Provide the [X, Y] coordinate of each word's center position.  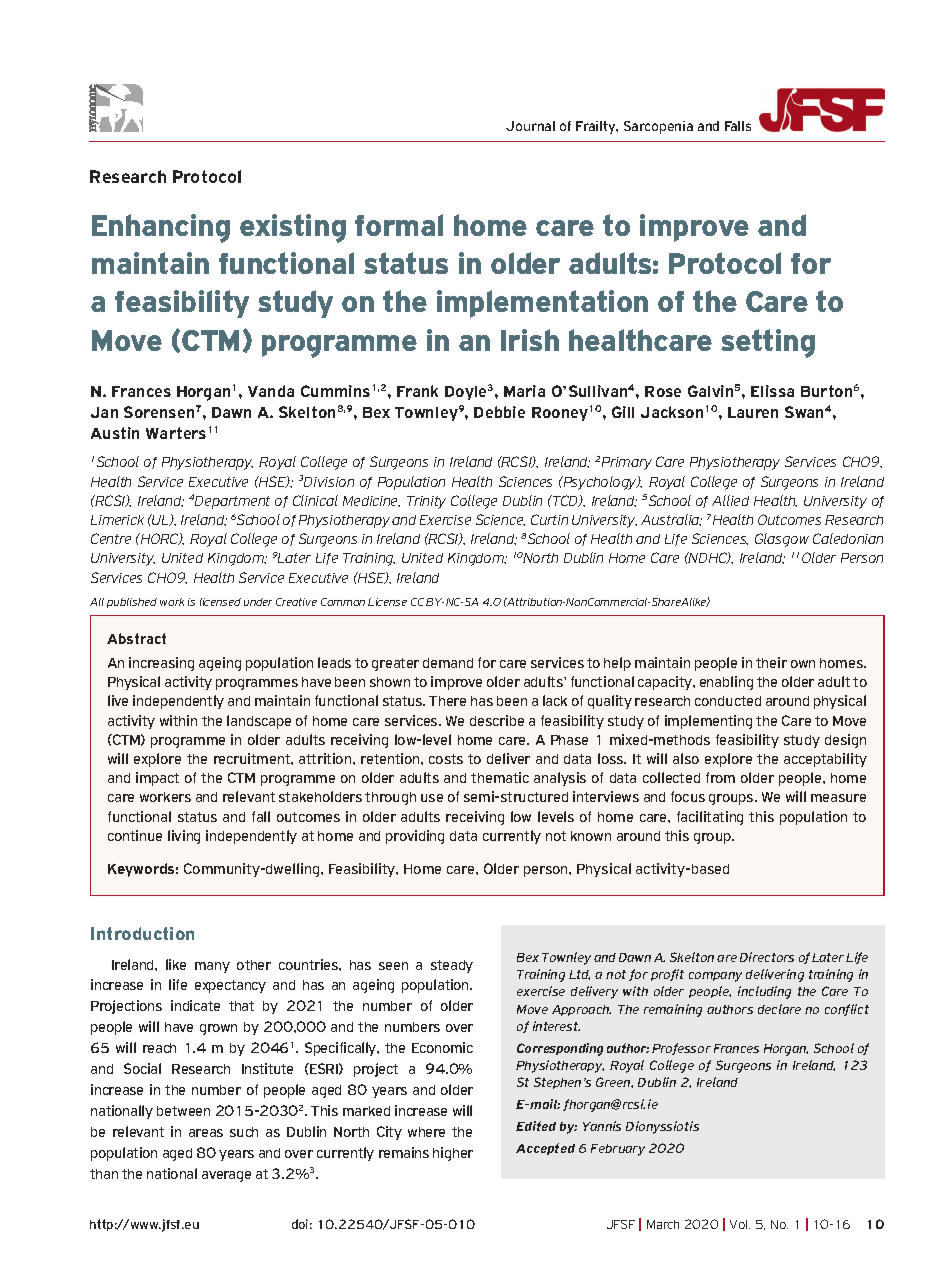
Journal [530, 126]
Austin [115, 433]
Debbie [499, 412]
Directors [767, 957]
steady [452, 966]
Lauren [753, 412]
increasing [161, 664]
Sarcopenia [658, 127]
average [226, 1176]
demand [448, 663]
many [212, 967]
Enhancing [161, 228]
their [771, 662]
